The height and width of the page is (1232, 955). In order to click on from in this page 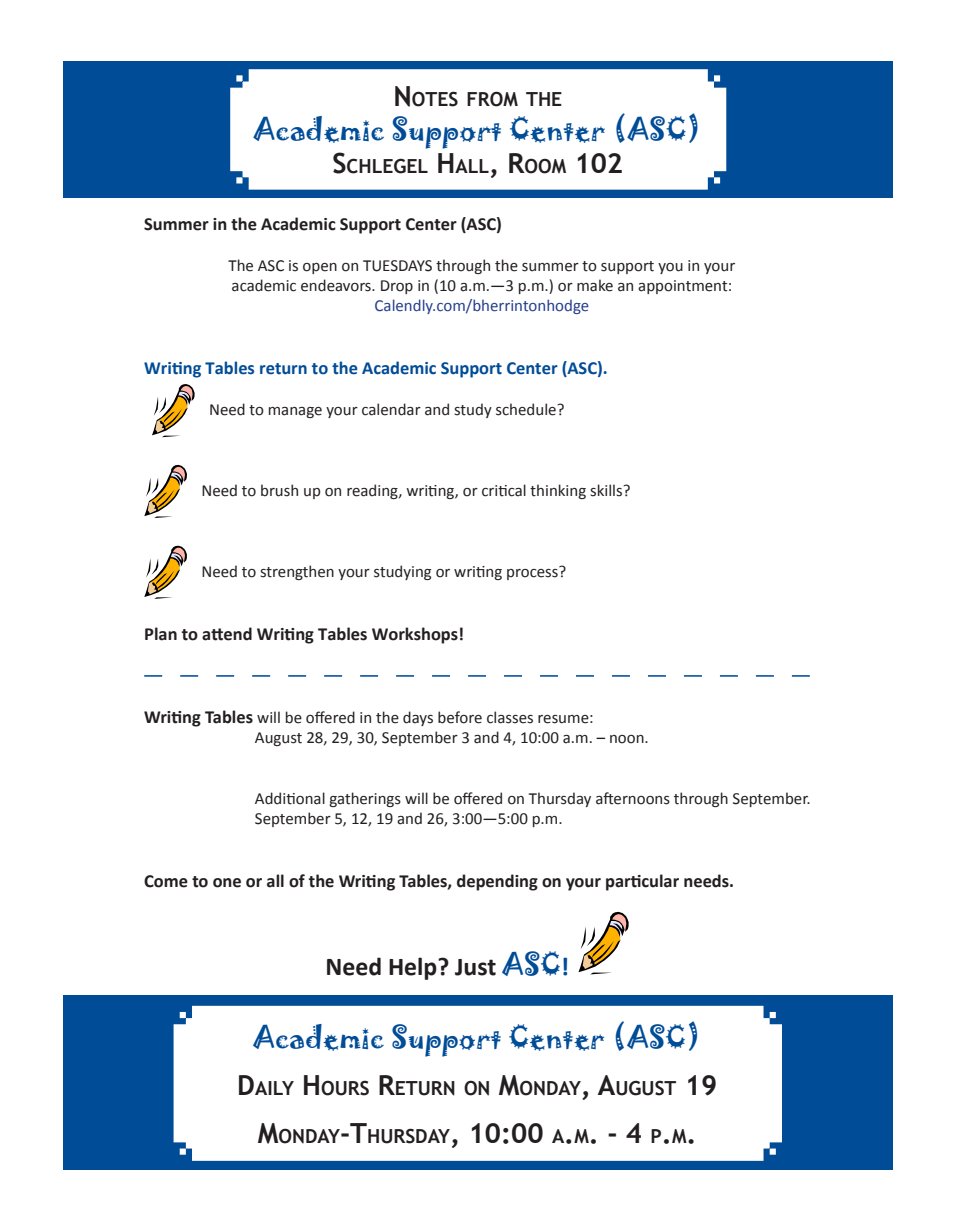, I will do `click(492, 99)`.
